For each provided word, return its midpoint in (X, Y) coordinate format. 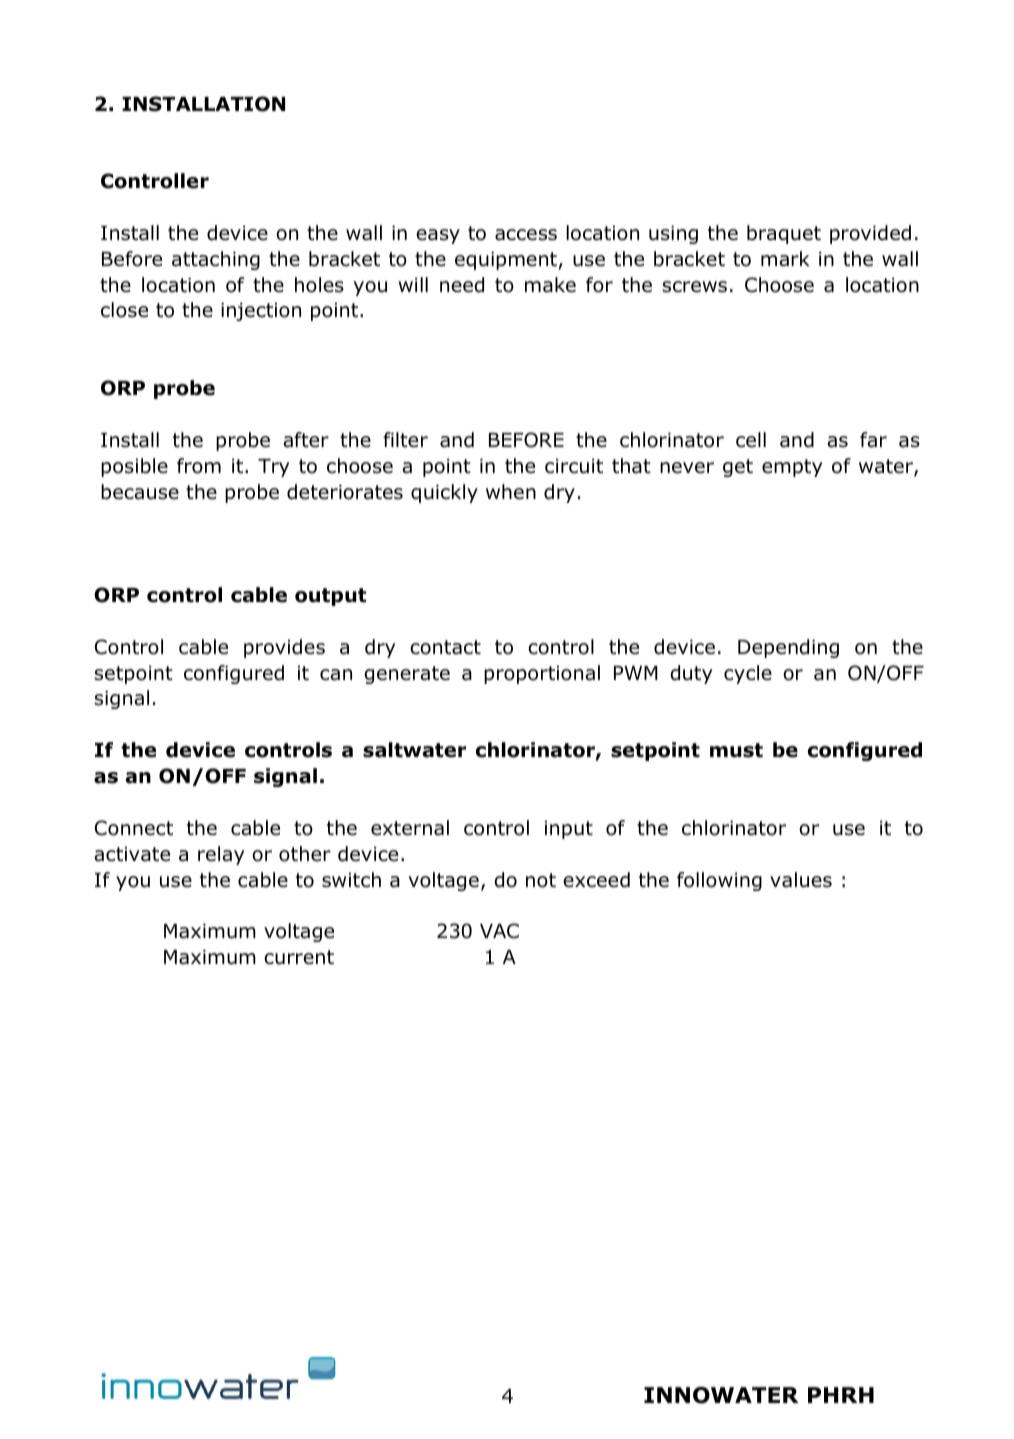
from (199, 466)
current (299, 957)
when (511, 492)
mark (785, 259)
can (336, 675)
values (801, 880)
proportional (542, 674)
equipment (506, 260)
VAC (499, 931)
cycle (748, 674)
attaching (216, 260)
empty (792, 468)
